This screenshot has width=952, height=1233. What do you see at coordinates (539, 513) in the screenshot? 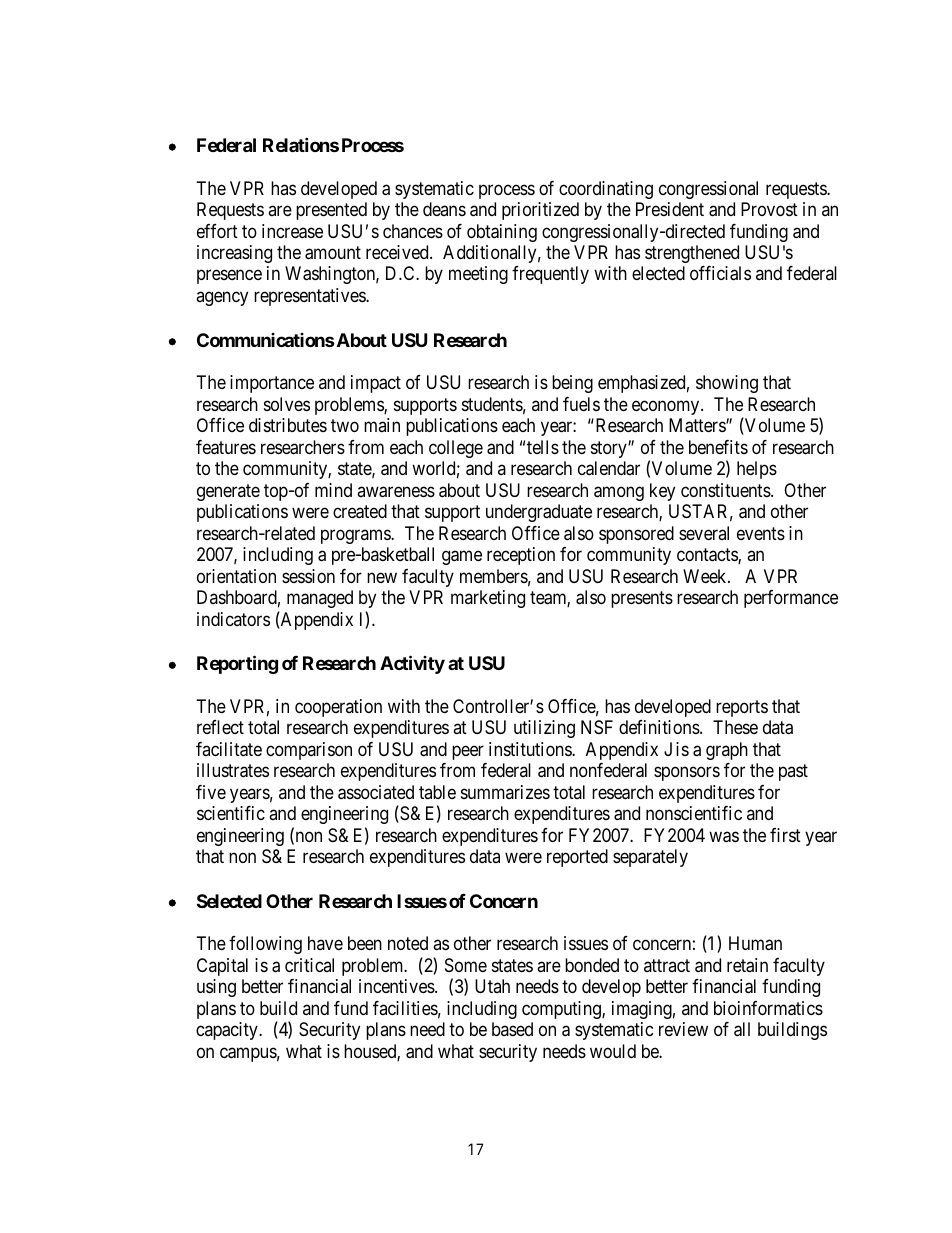
I see `undergraduate` at bounding box center [539, 513].
